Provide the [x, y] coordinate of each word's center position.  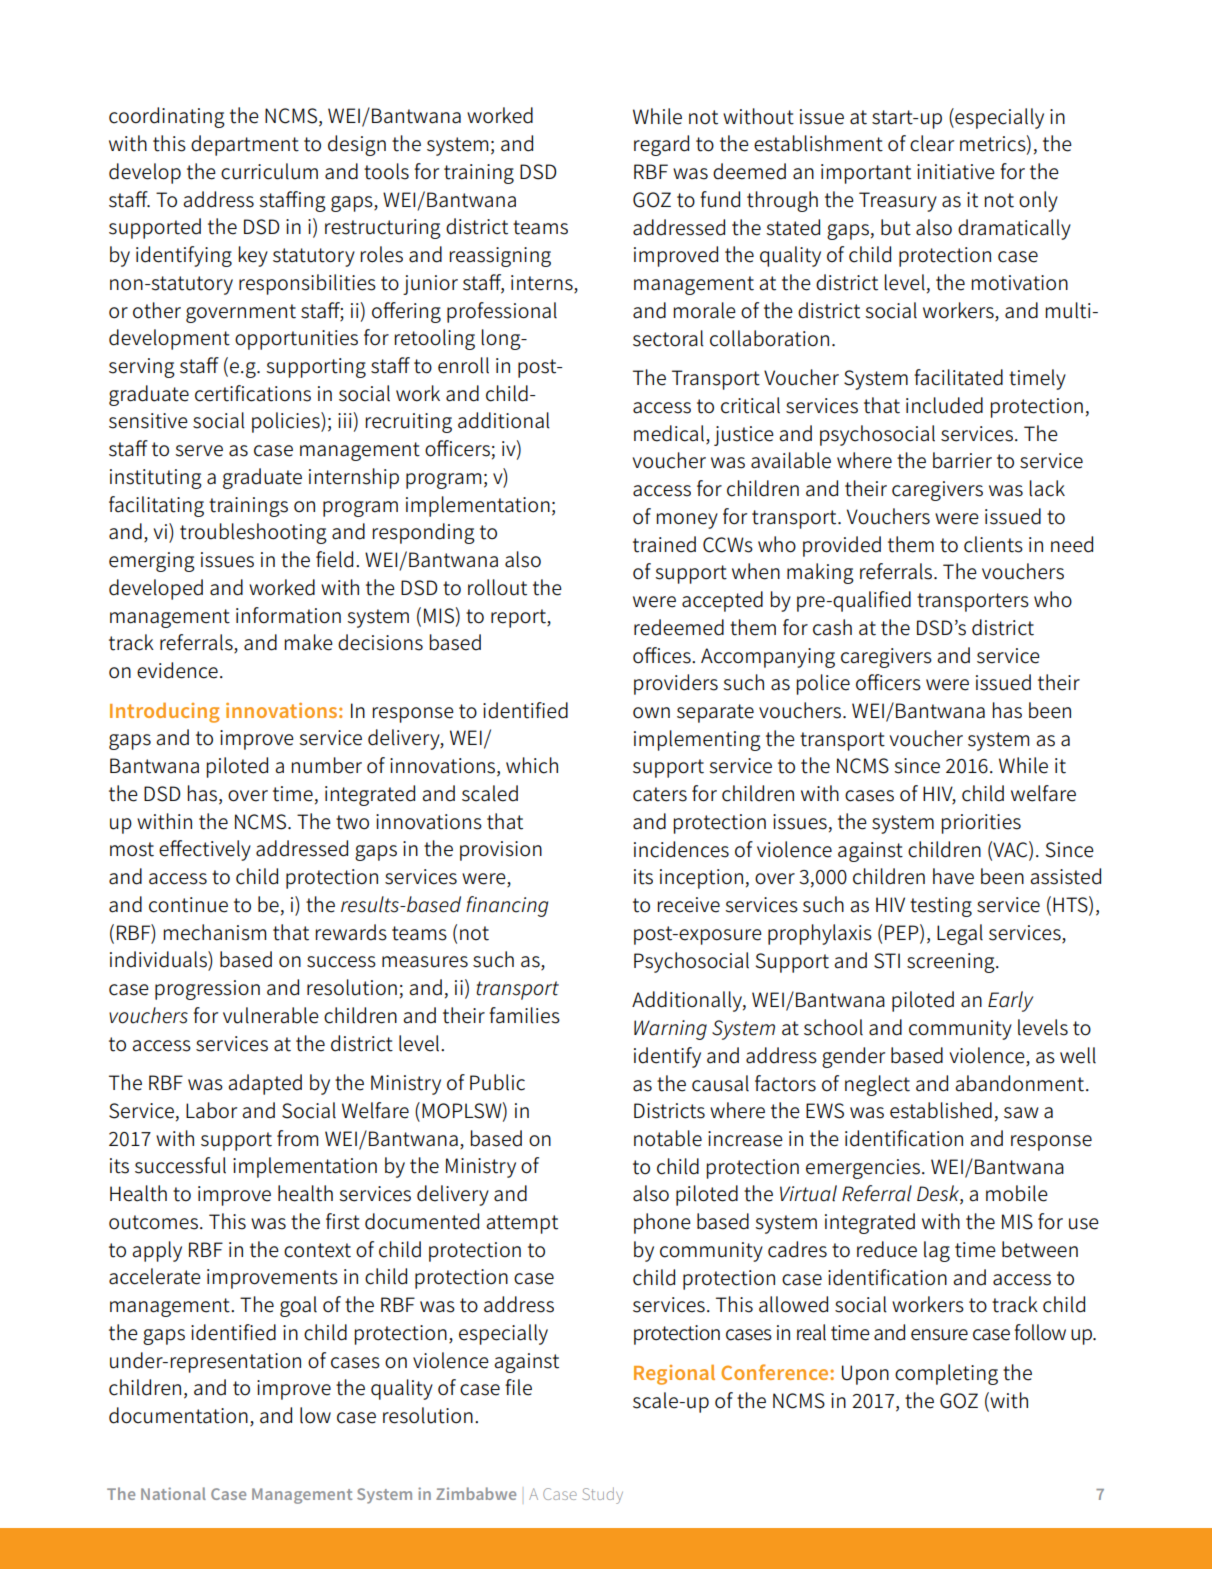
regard [661, 145]
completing [946, 1374]
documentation [178, 1415]
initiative [956, 172]
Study [602, 1495]
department [245, 145]
